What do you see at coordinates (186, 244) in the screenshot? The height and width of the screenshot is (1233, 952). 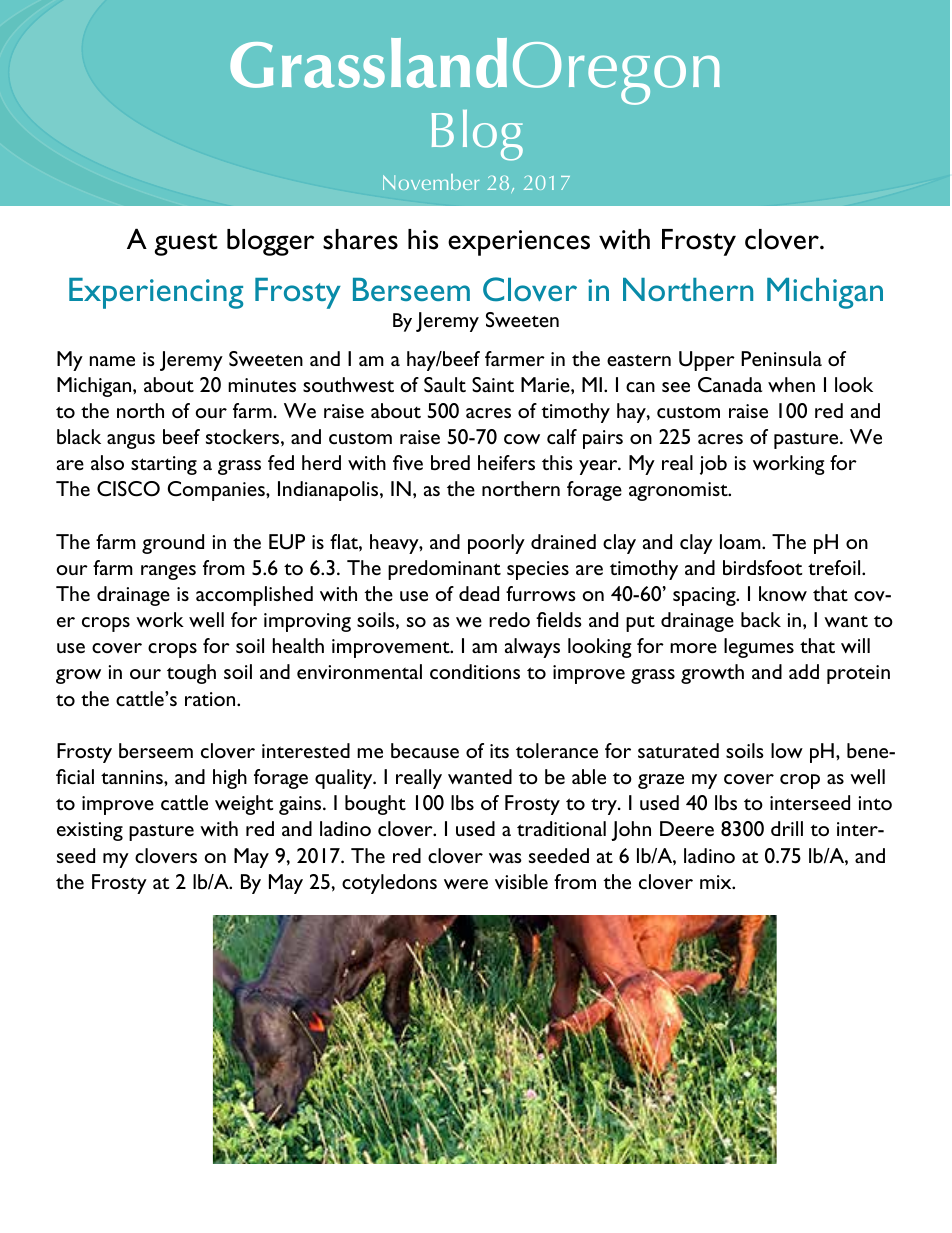 I see `guest` at bounding box center [186, 244].
